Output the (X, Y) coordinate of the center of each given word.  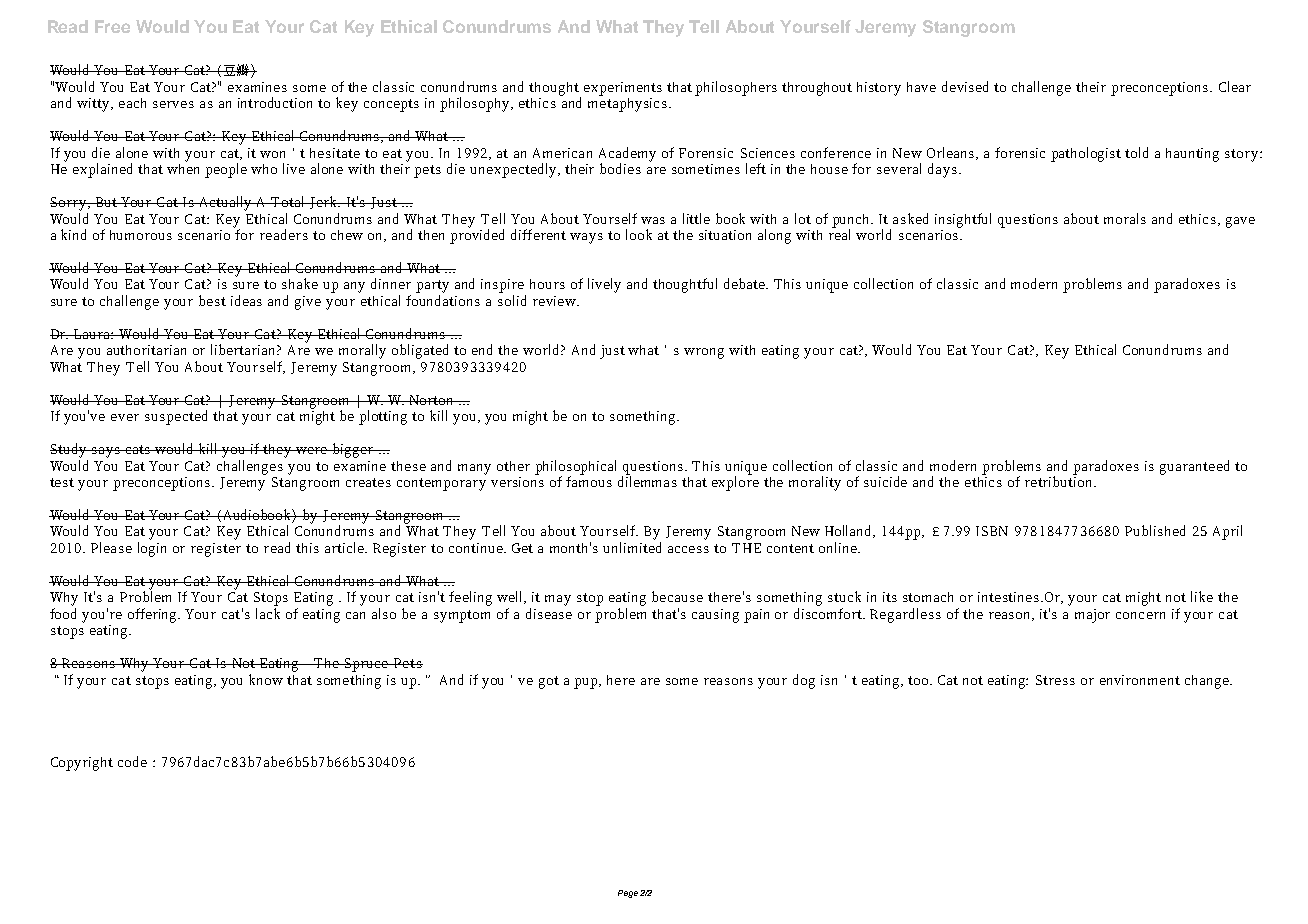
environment (1140, 680)
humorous (141, 235)
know (266, 679)
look (639, 234)
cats (138, 449)
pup (587, 683)
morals (1125, 218)
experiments (623, 89)
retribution (1060, 480)
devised (965, 86)
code (132, 761)
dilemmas (647, 480)
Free (112, 26)
